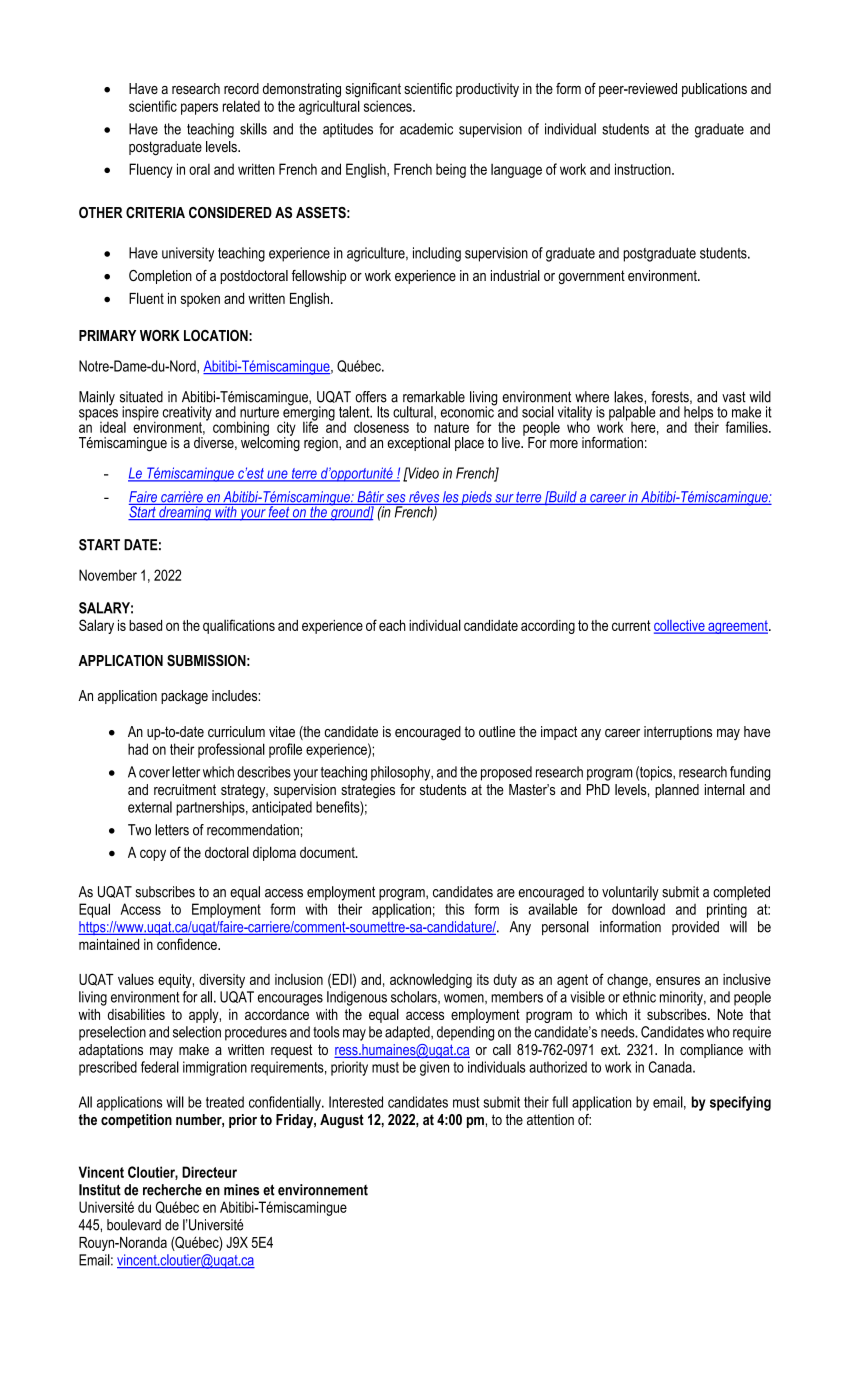 The width and height of the page is (850, 1400). I want to click on dreaming, so click(185, 512).
